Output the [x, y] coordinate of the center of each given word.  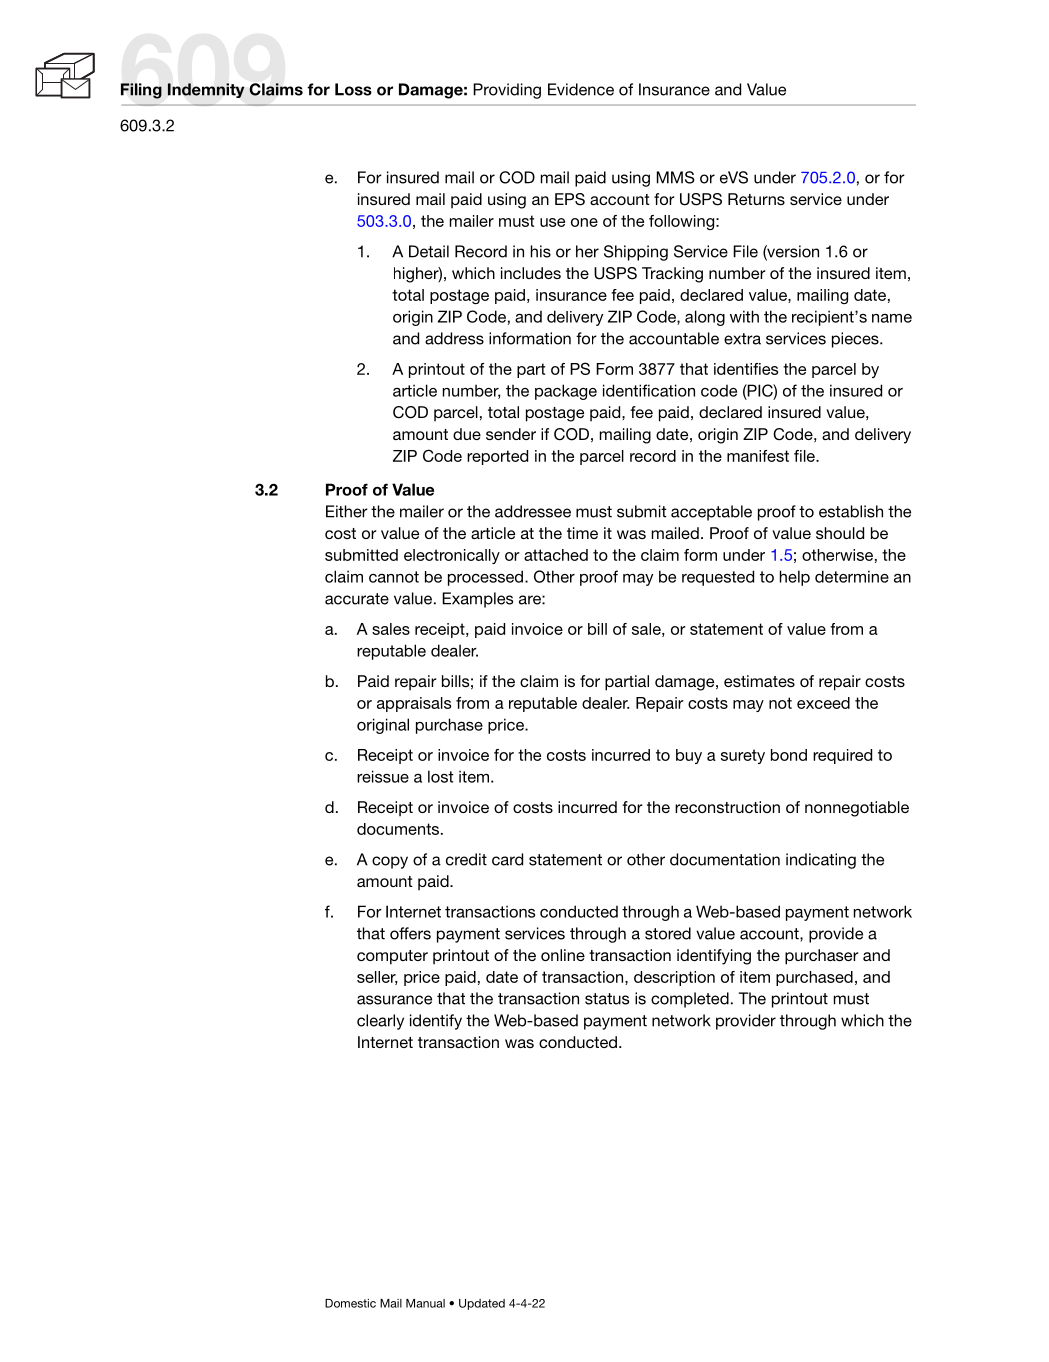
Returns [756, 199]
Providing [507, 91]
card [507, 859]
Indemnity [206, 90]
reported [497, 457]
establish [851, 511]
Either [347, 511]
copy [390, 862]
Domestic [350, 1303]
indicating [821, 861]
